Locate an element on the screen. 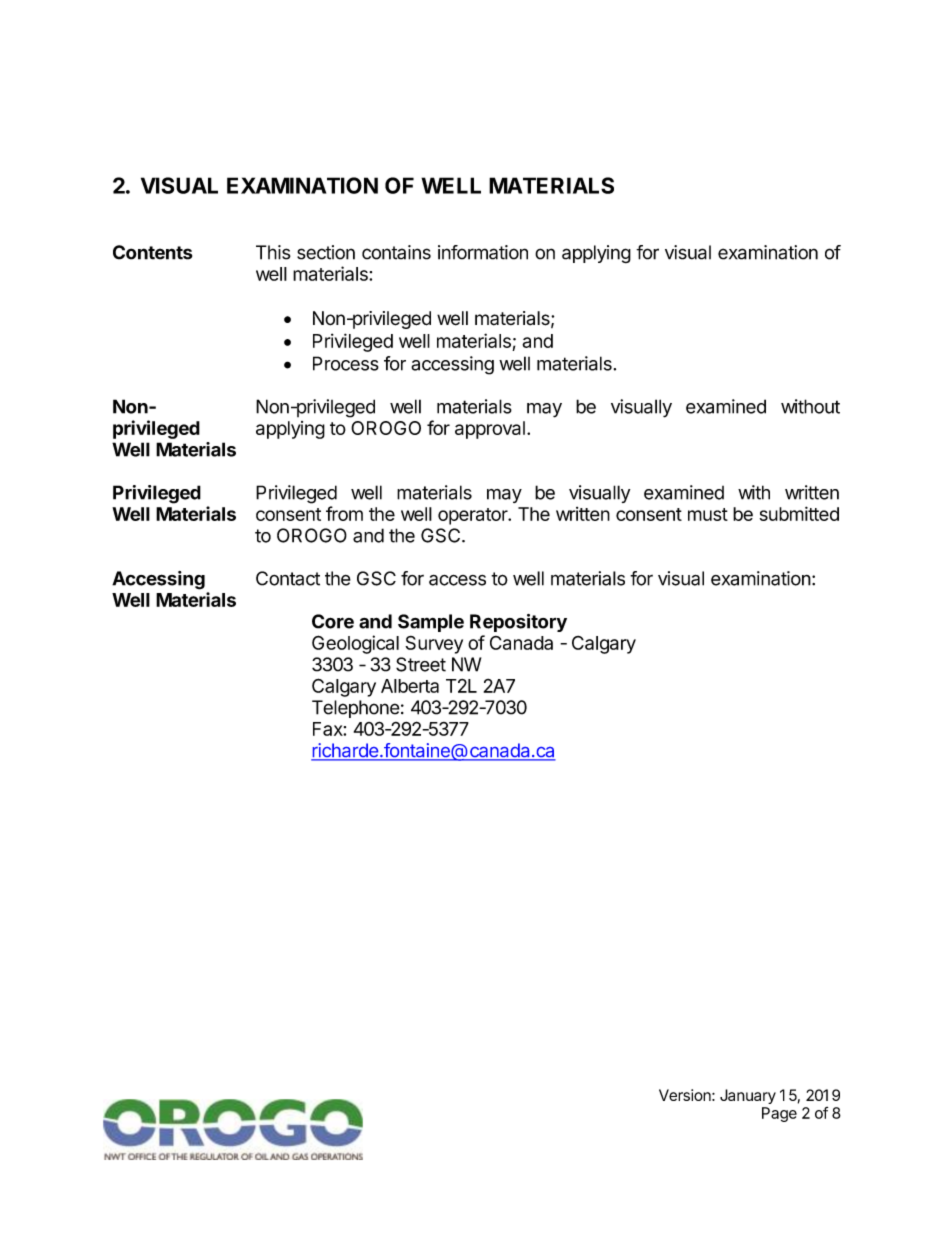 The width and height of the screenshot is (952, 1233). information is located at coordinates (483, 252).
